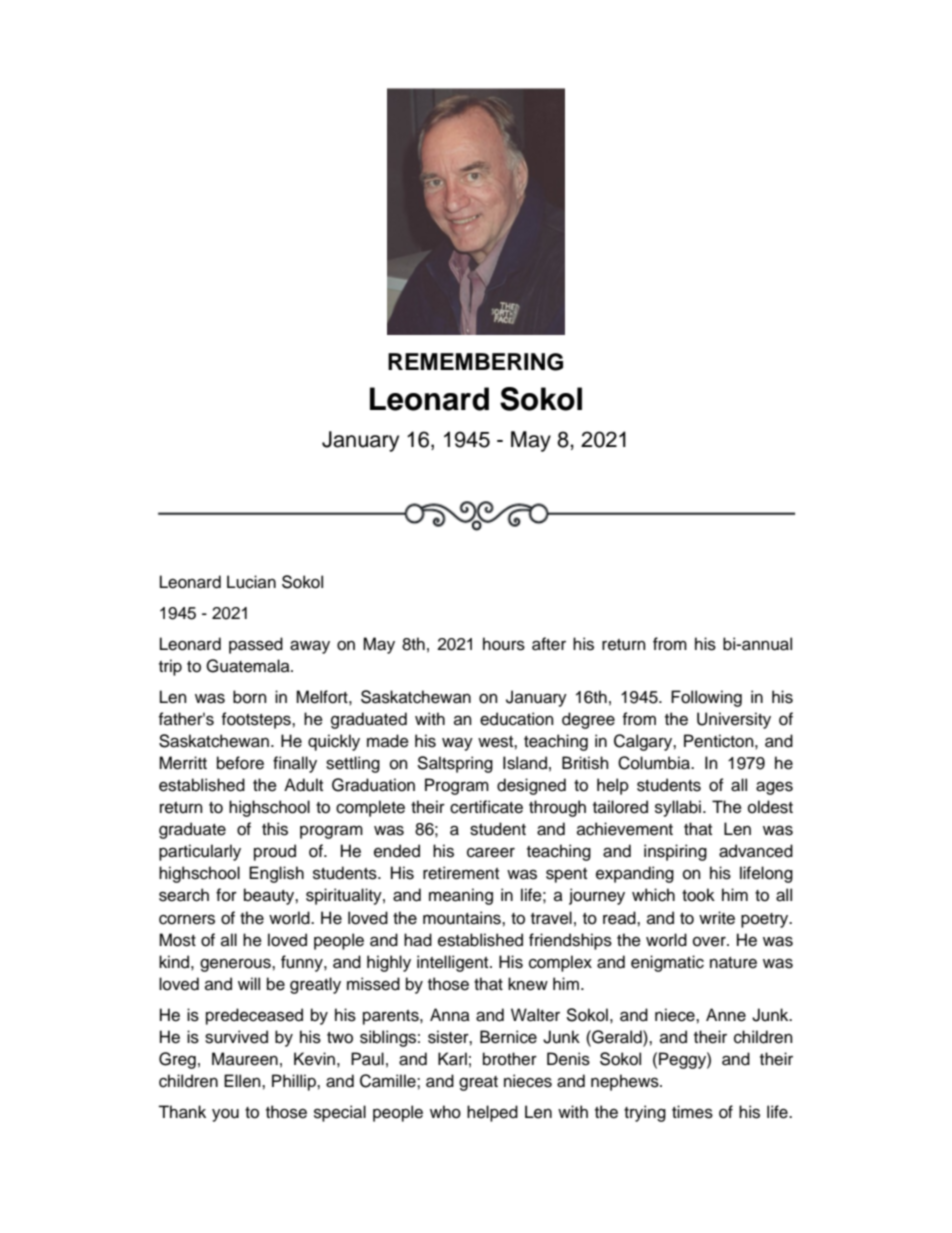 The width and height of the document is (952, 1233). I want to click on Lucian, so click(251, 582).
